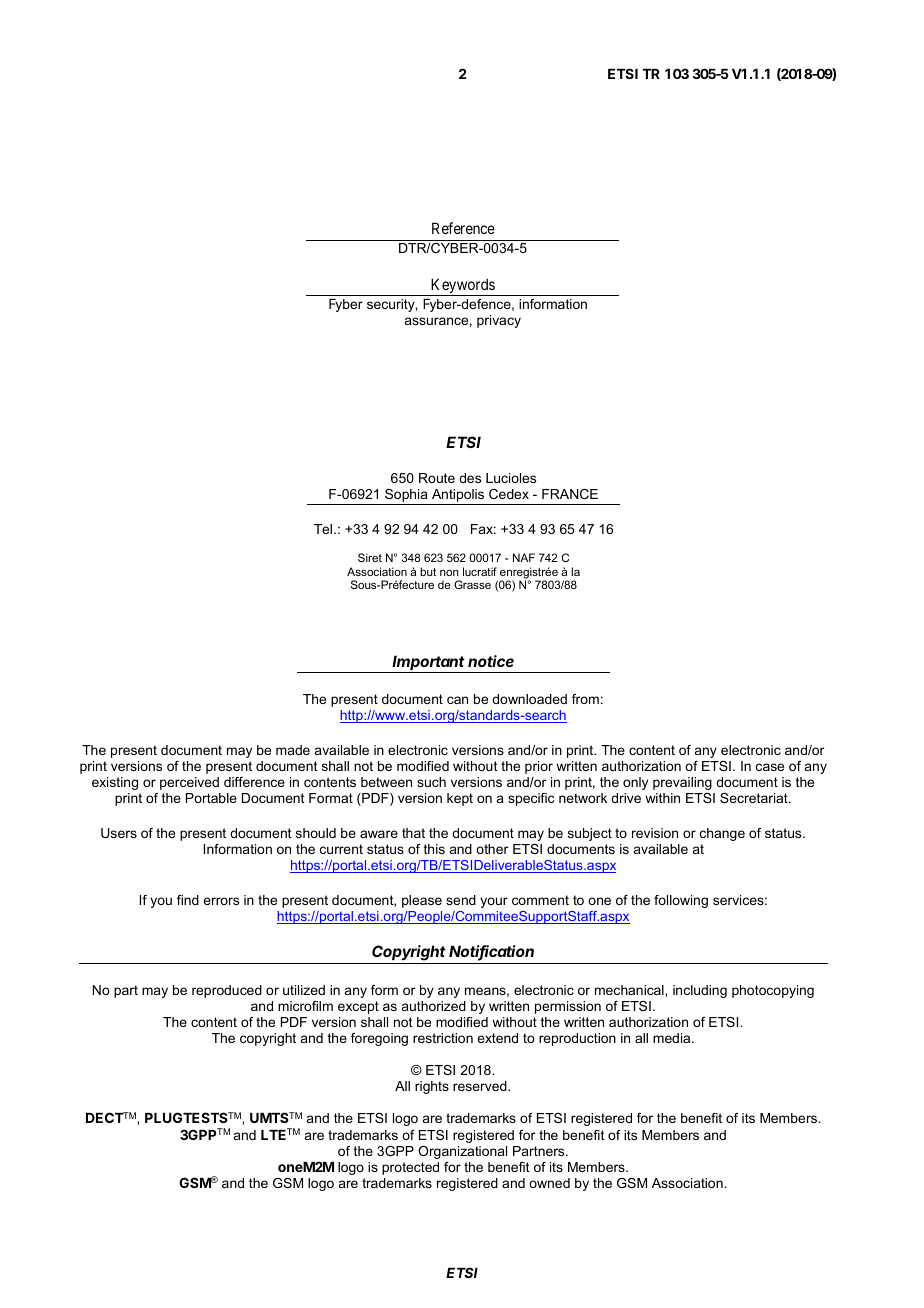  I want to click on NAF, so click(524, 557).
